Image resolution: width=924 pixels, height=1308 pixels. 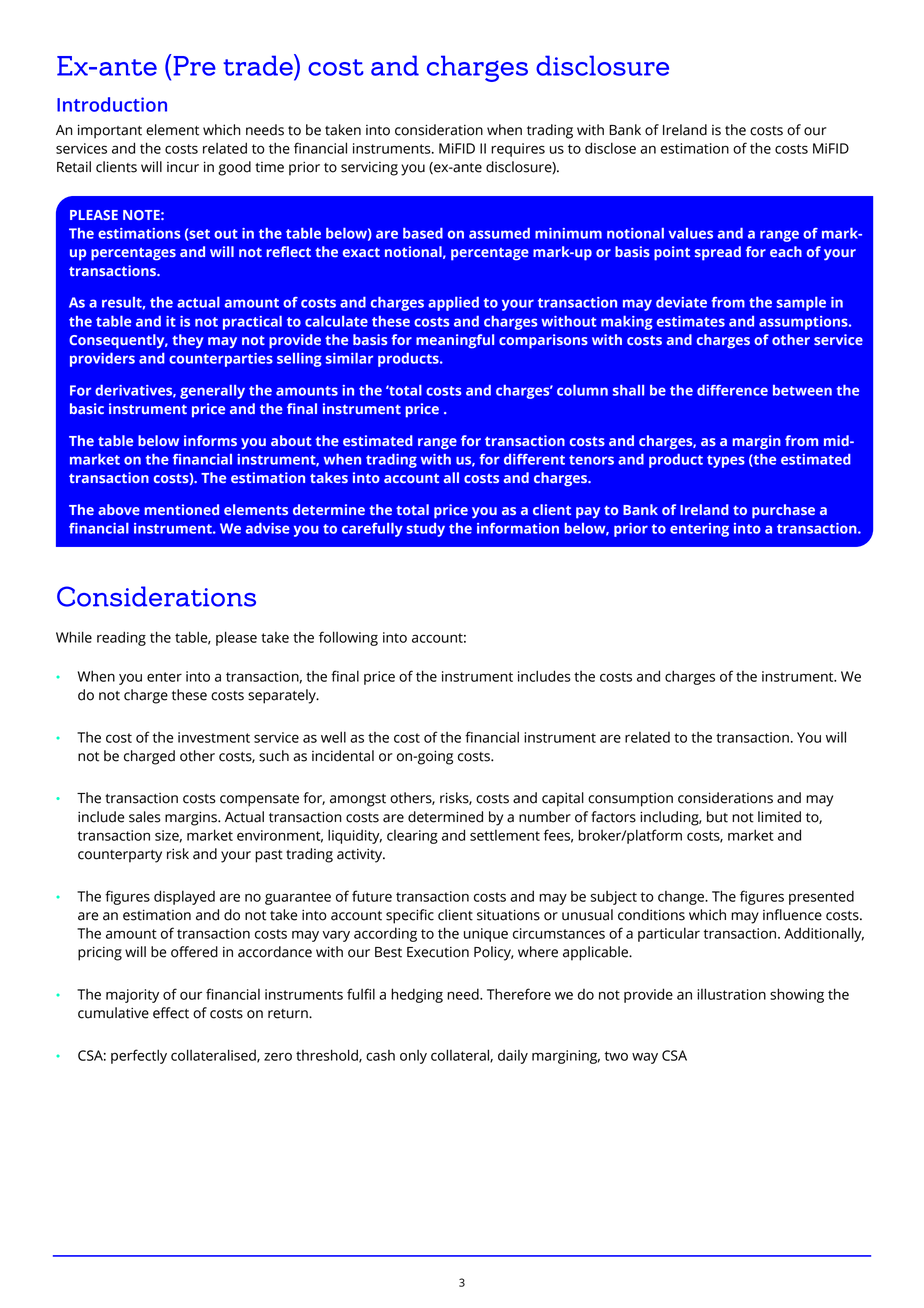 I want to click on sales, so click(x=145, y=817).
